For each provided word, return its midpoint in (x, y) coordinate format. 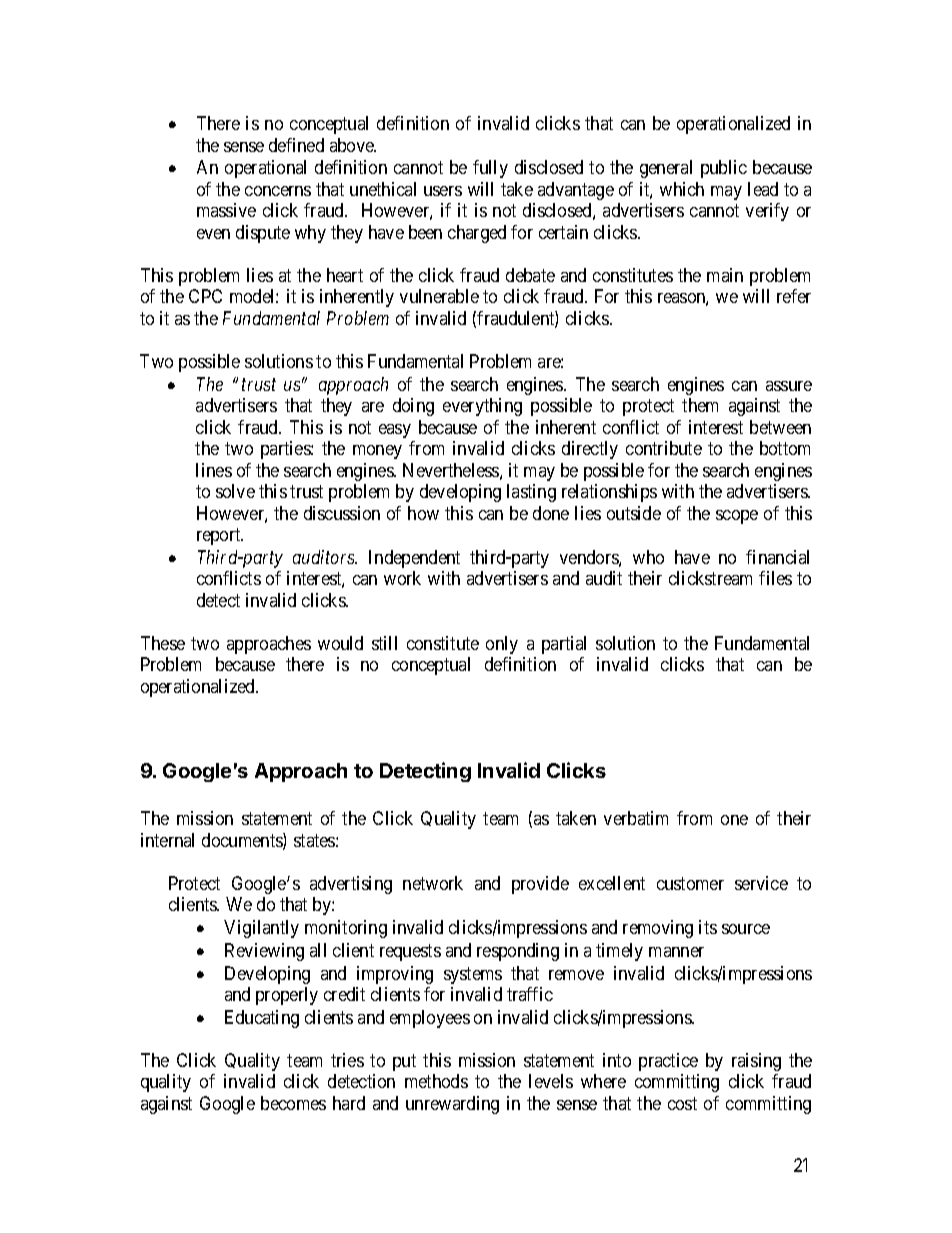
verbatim (636, 818)
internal (167, 840)
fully (490, 169)
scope (737, 517)
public (724, 169)
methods (436, 1081)
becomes (293, 1103)
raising (756, 1062)
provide (540, 885)
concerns (278, 191)
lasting (531, 493)
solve (235, 491)
